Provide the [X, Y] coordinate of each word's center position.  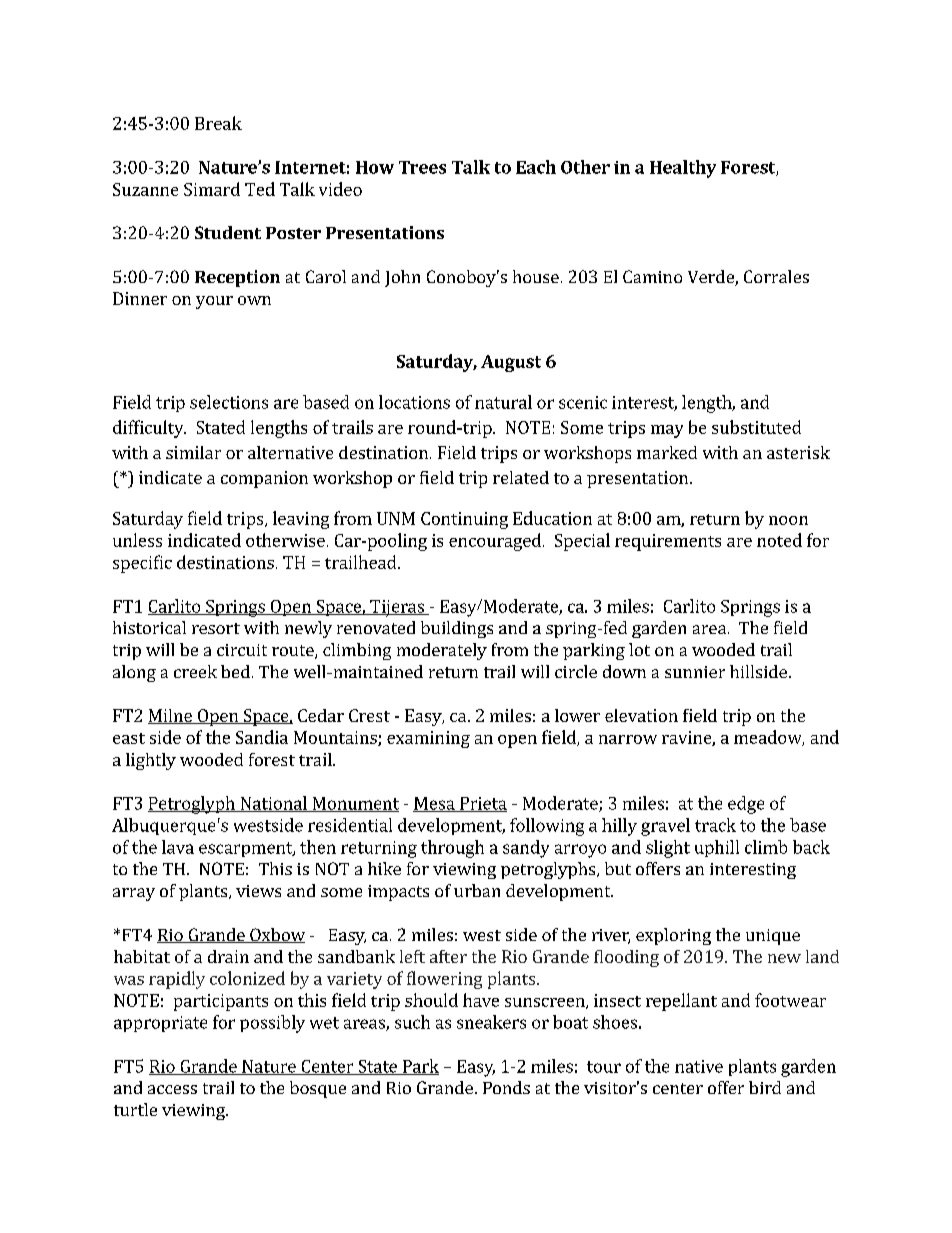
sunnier [695, 672]
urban [477, 890]
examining [428, 739]
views [258, 891]
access [172, 1089]
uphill [717, 848]
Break [218, 123]
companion [264, 479]
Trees [422, 167]
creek [195, 671]
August [511, 363]
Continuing [464, 520]
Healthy [683, 169]
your [214, 302]
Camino [652, 276]
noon [788, 520]
